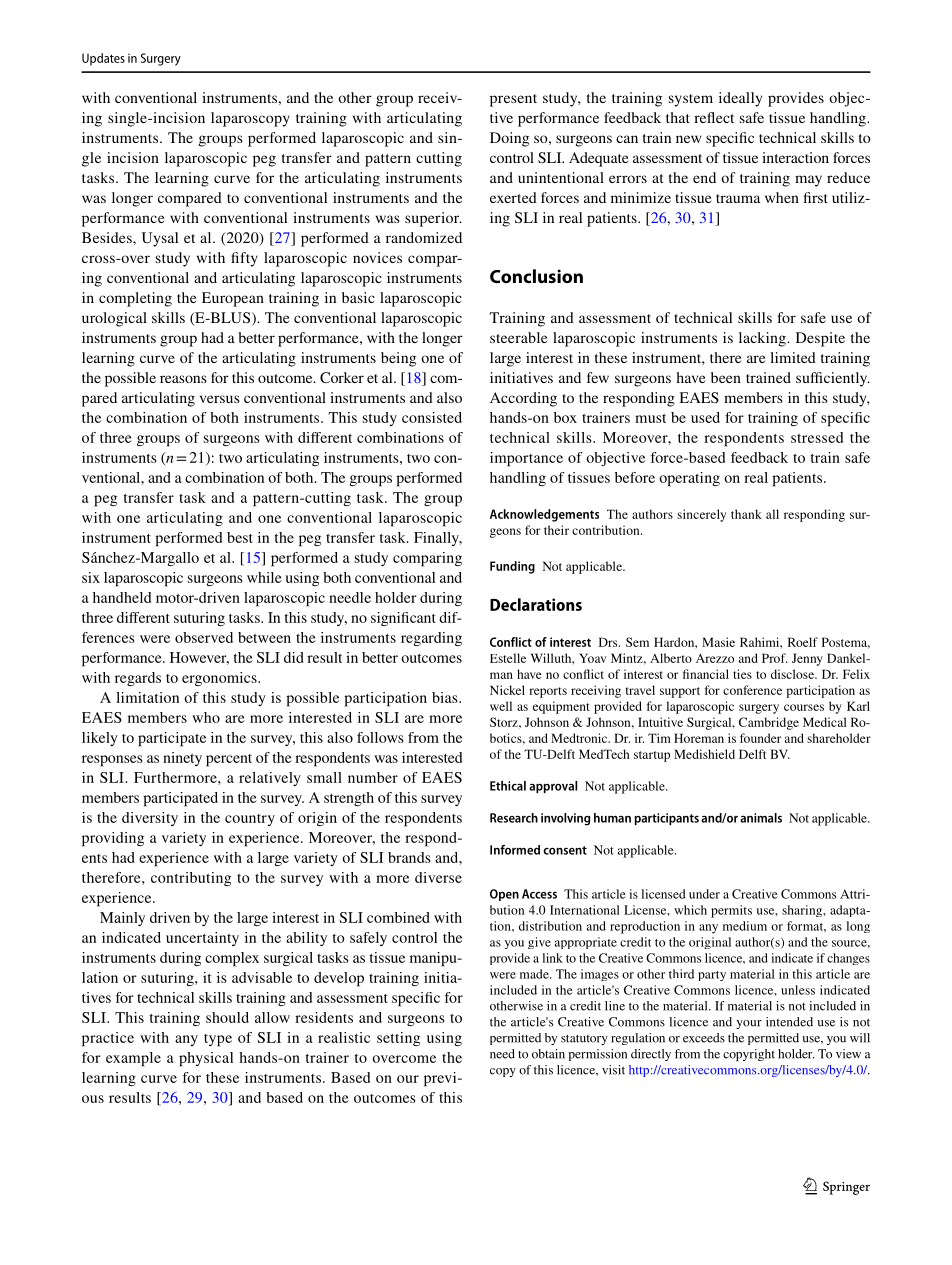 This page has width=952, height=1265. Describe the element at coordinates (220, 399) in the page. I see `versus` at that location.
